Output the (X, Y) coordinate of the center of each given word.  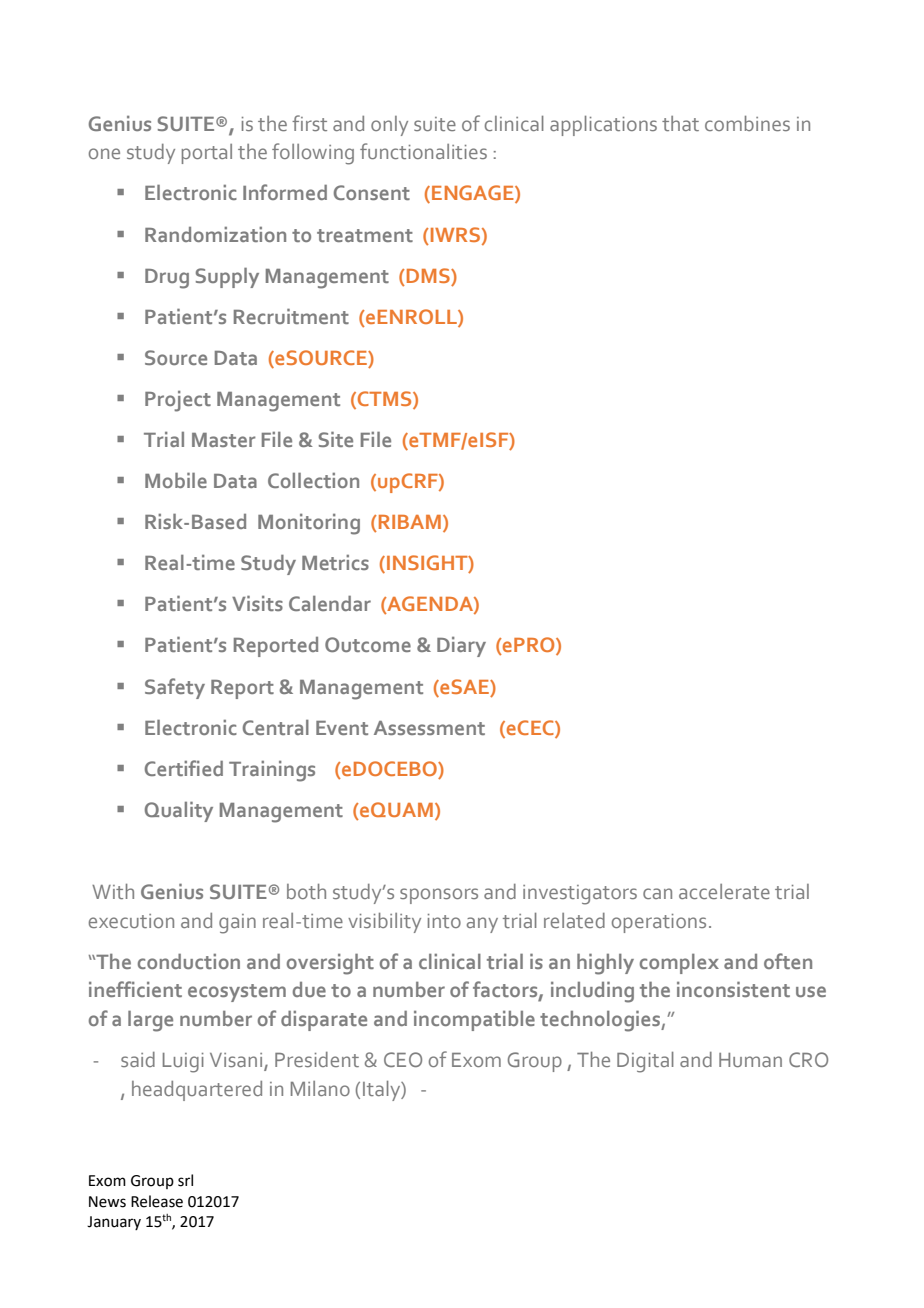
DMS (428, 275)
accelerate (724, 891)
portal (207, 154)
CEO (403, 1059)
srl (185, 1180)
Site (336, 439)
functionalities (423, 151)
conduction (189, 961)
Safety (175, 688)
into (444, 921)
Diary (461, 647)
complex (679, 964)
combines (747, 123)
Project (178, 401)
